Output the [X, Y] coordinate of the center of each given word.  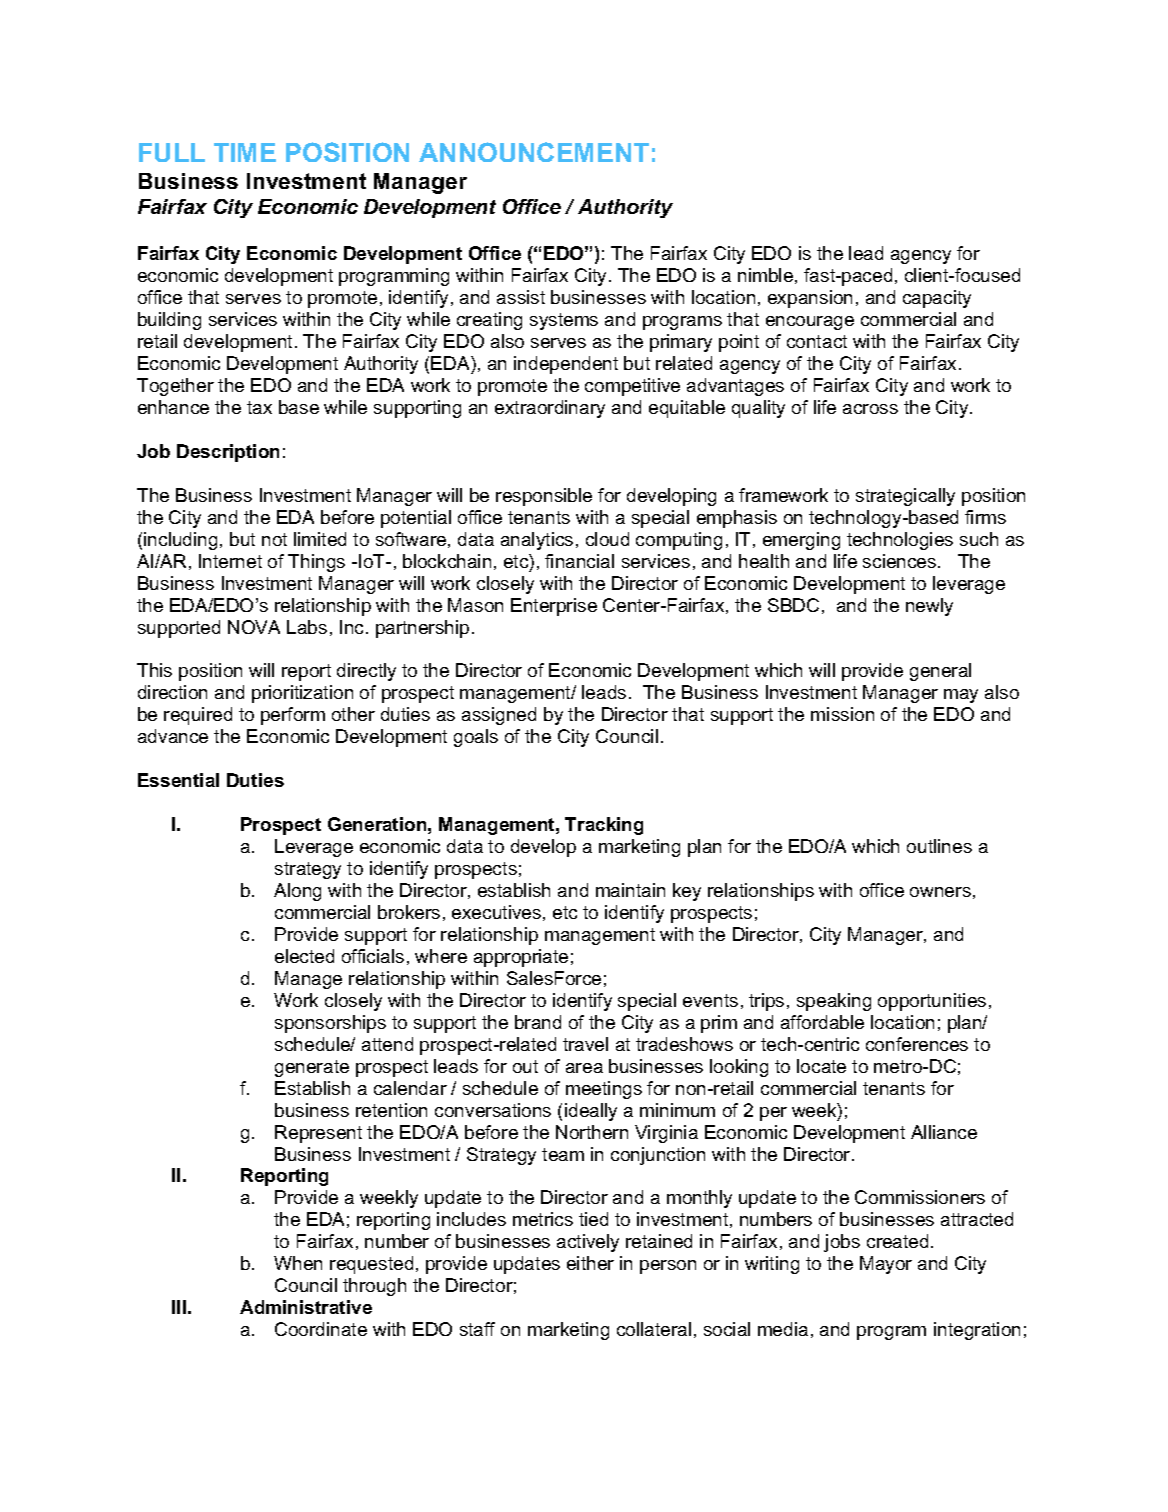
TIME [245, 152]
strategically [905, 497]
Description [228, 453]
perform [293, 716]
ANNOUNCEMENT [534, 152]
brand [538, 1022]
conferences [917, 1044]
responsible [544, 497]
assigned [499, 716]
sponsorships [330, 1024]
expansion [810, 299]
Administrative [306, 1307]
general [940, 672]
